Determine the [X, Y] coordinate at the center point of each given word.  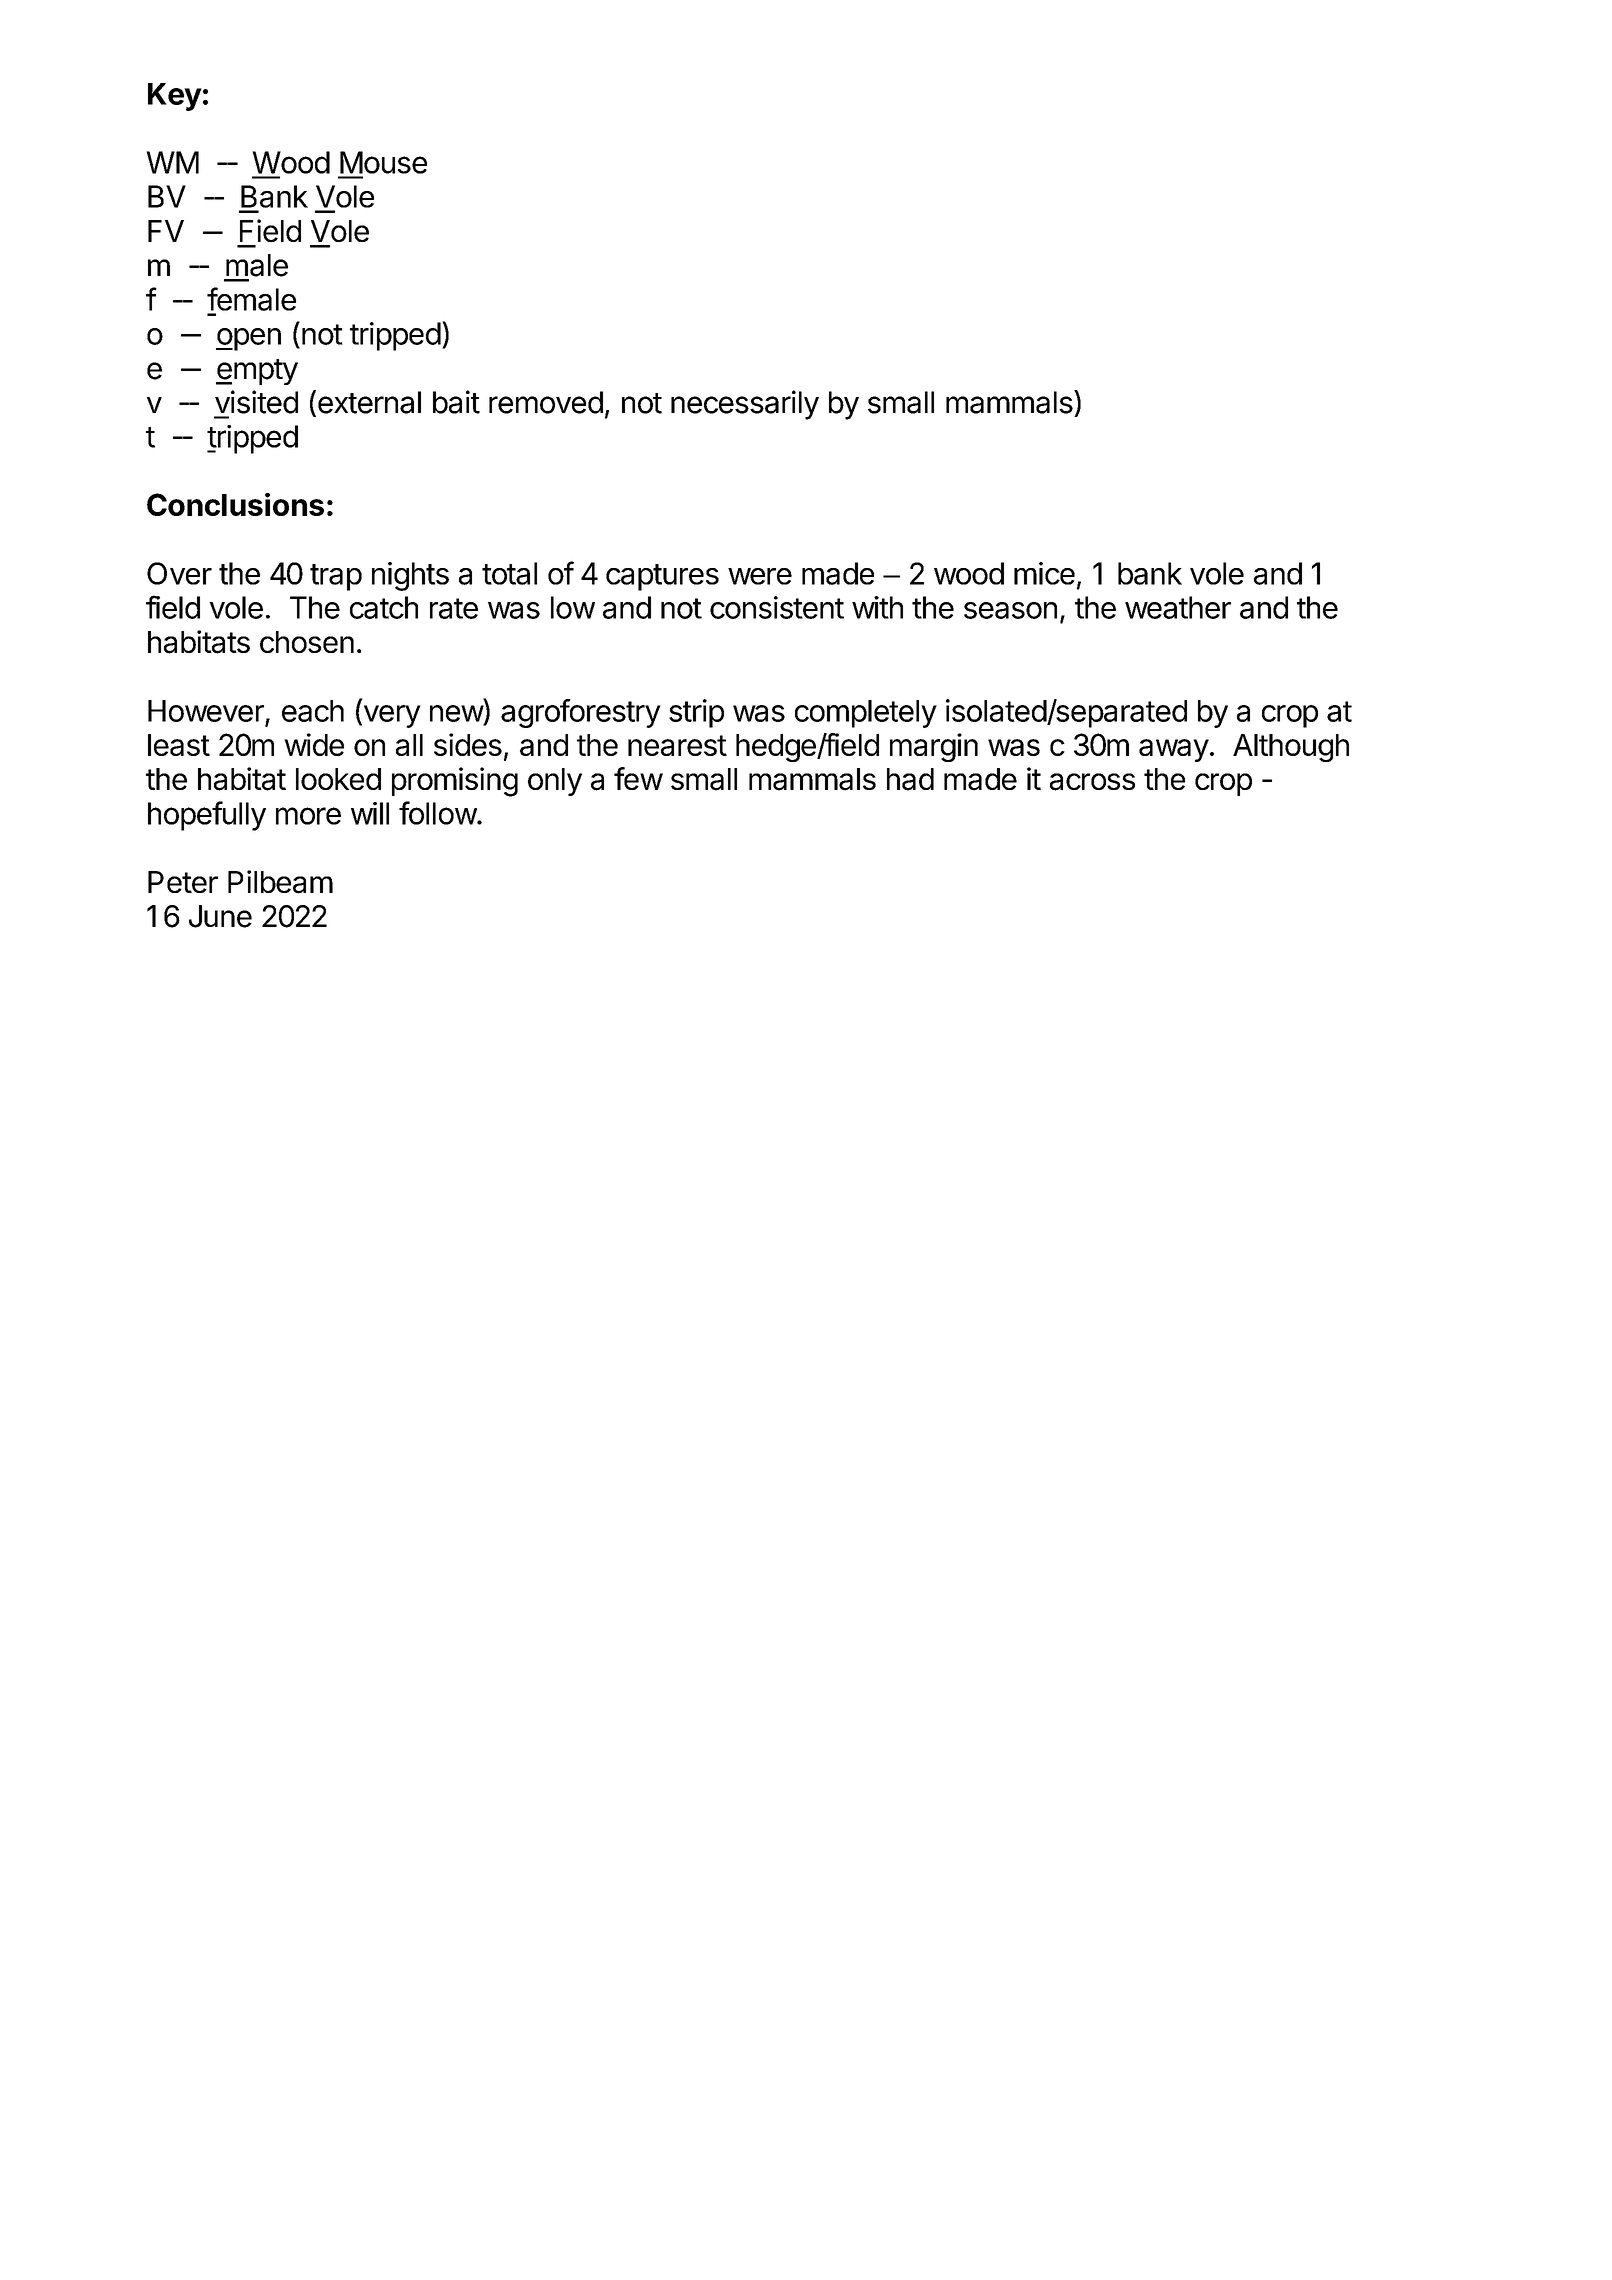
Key [175, 97]
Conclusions [235, 504]
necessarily [745, 405]
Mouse [383, 162]
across [1092, 782]
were [760, 576]
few [638, 778]
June [220, 916]
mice [1044, 573]
